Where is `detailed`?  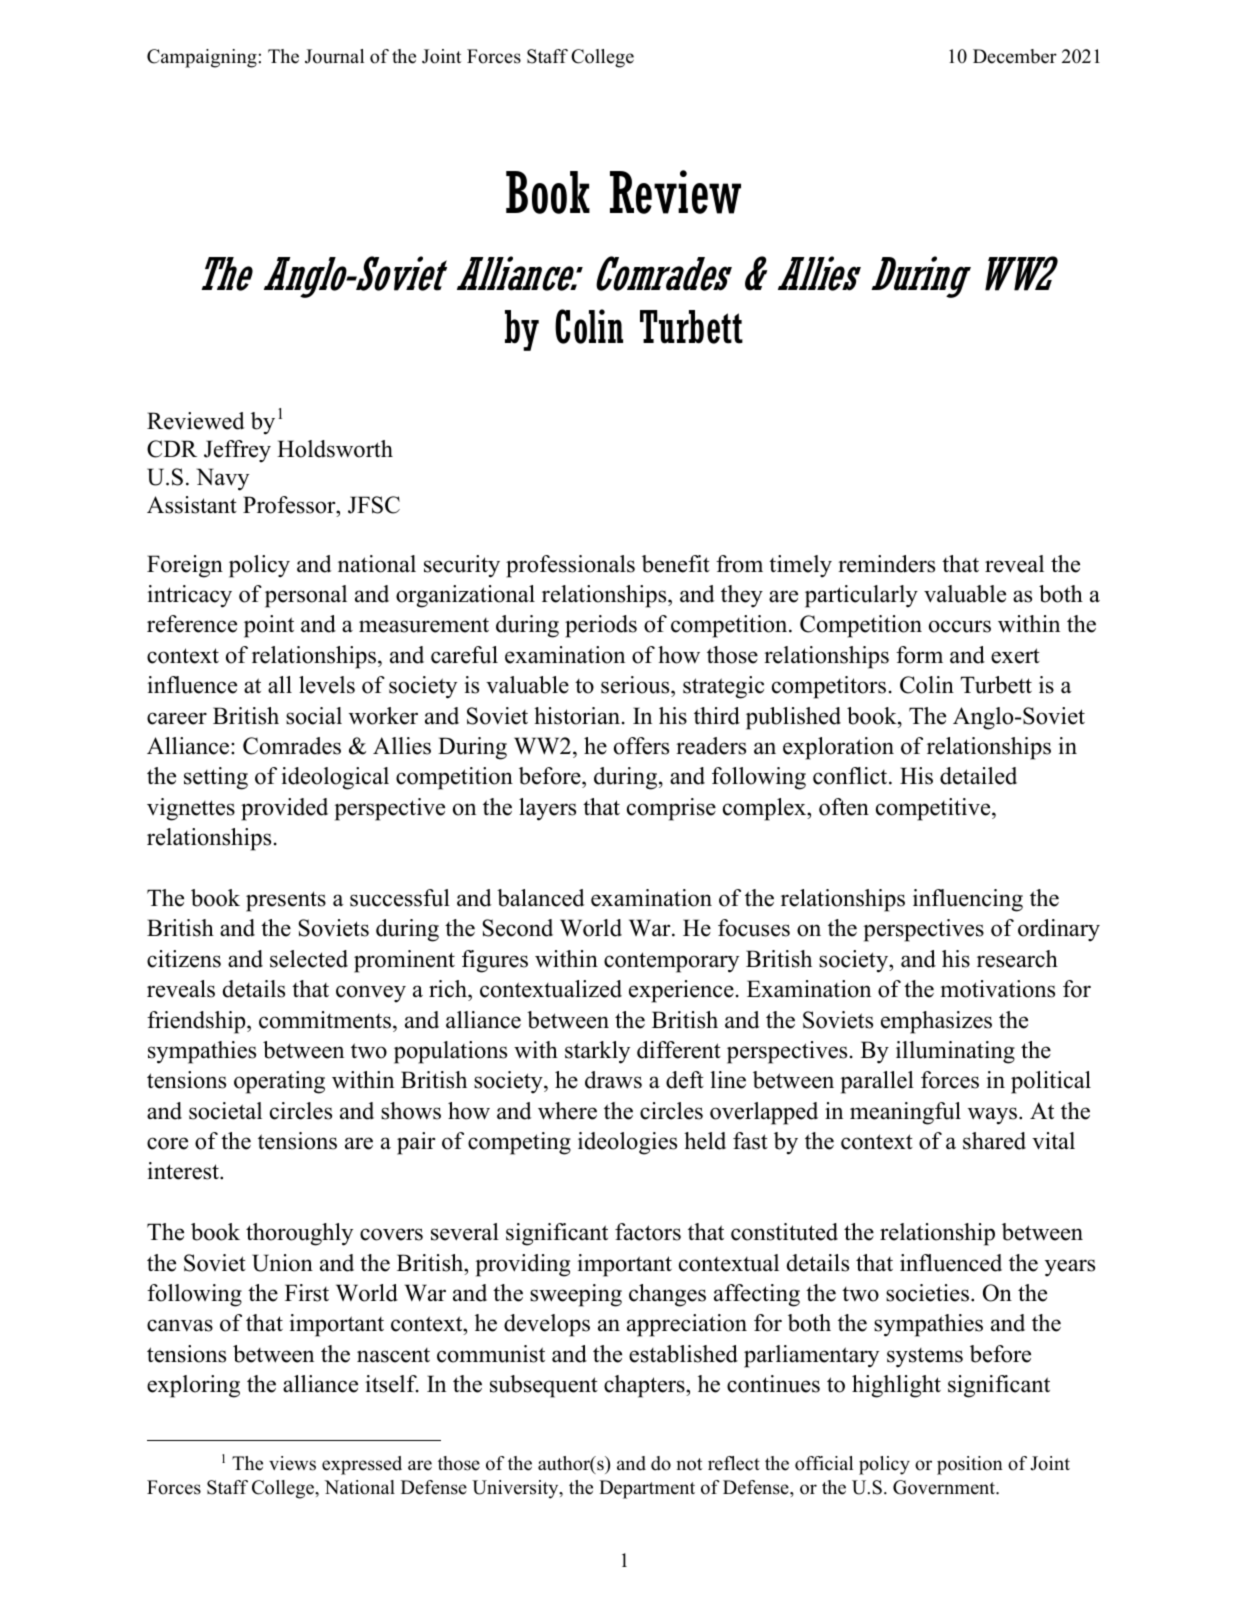 detailed is located at coordinates (978, 776).
